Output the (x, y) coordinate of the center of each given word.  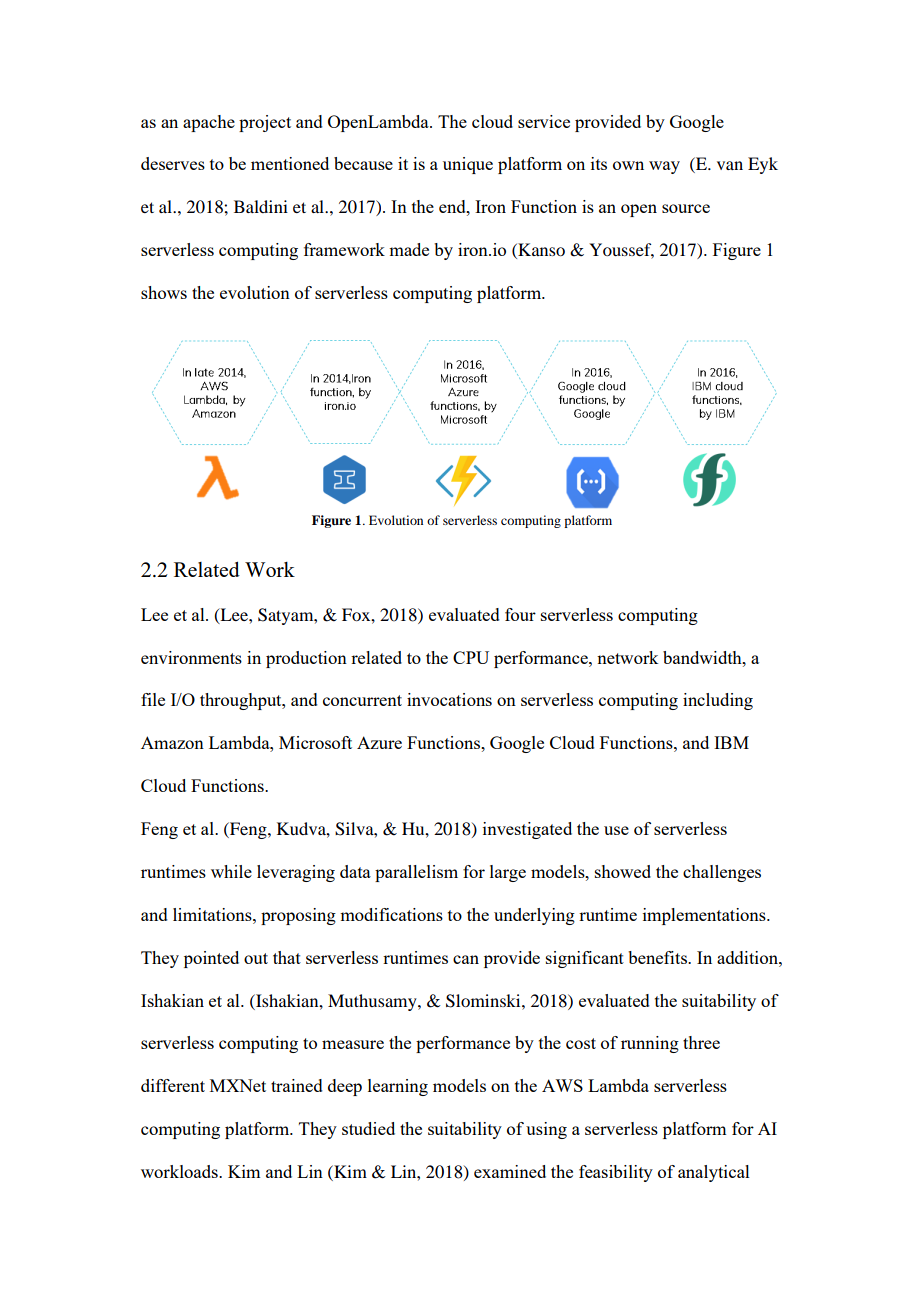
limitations (213, 914)
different (173, 1085)
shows (164, 292)
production (306, 659)
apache (209, 123)
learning (398, 1087)
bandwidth (703, 657)
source (686, 208)
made (409, 249)
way (664, 167)
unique (468, 165)
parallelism (416, 873)
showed (623, 871)
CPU (471, 657)
